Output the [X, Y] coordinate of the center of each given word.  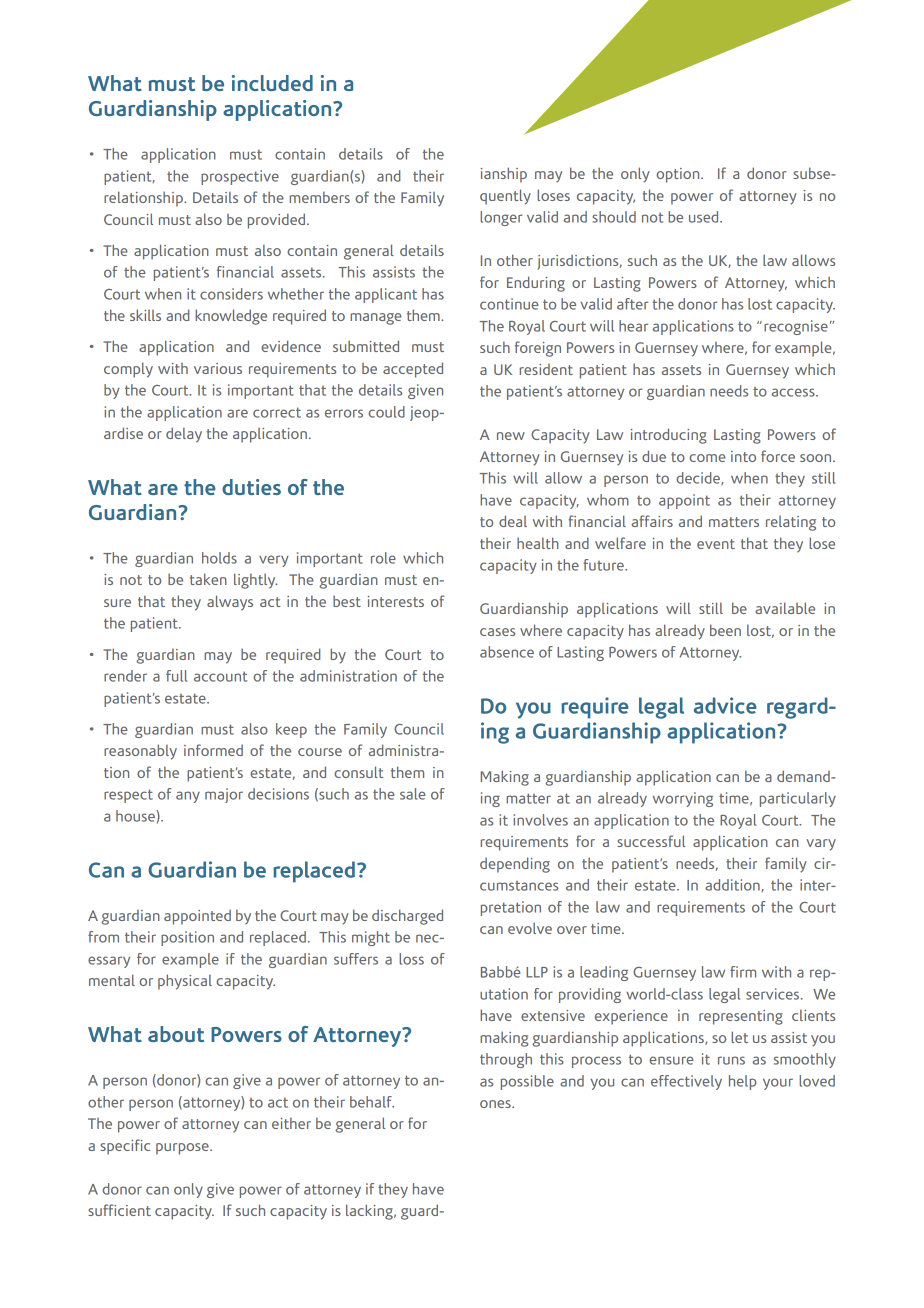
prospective [240, 177]
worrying [683, 799]
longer [501, 218]
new [511, 436]
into [743, 456]
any [188, 797]
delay [184, 435]
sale [413, 794]
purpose [183, 1149]
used [705, 217]
